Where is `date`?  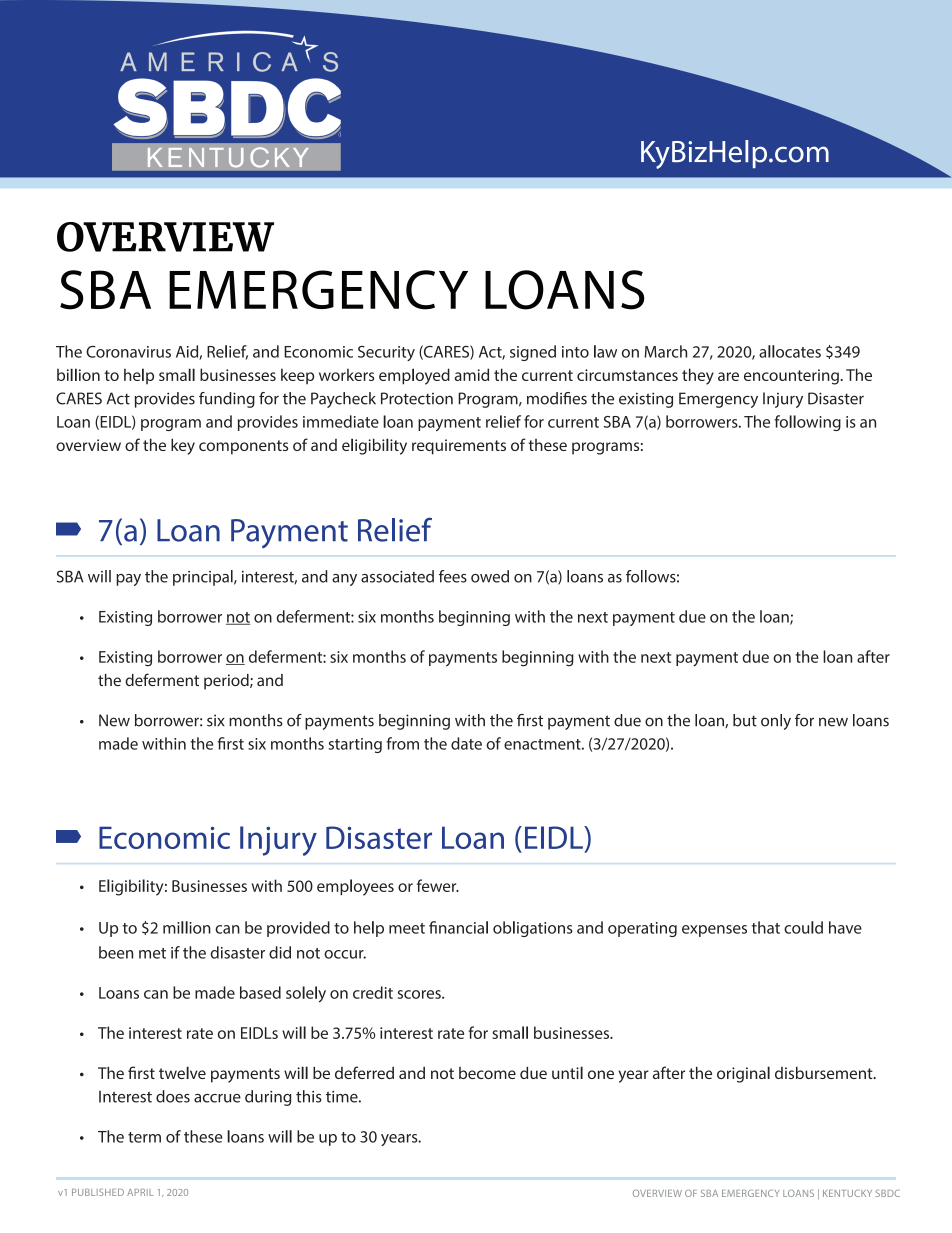
date is located at coordinates (466, 743).
